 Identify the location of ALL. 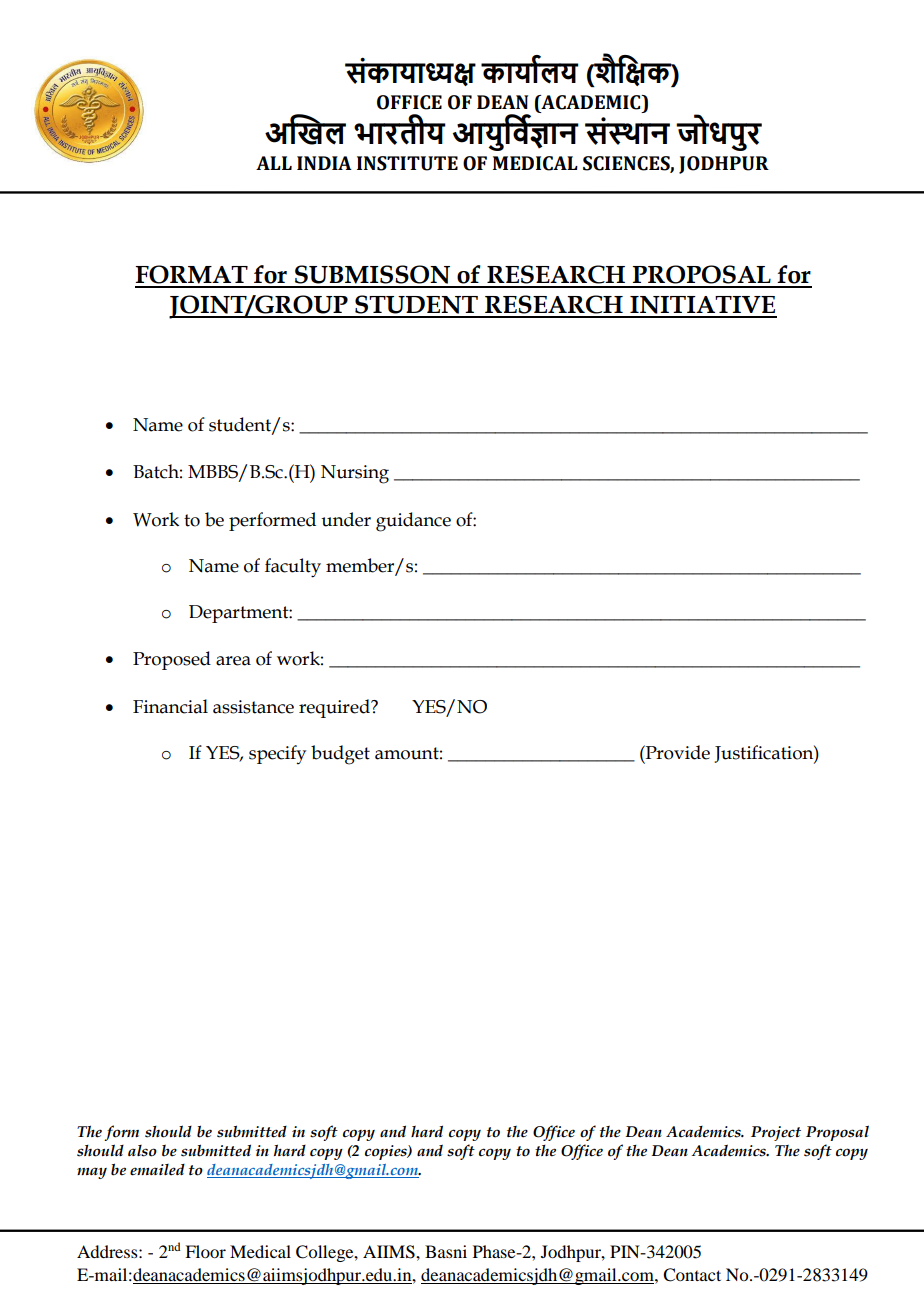
(274, 163).
